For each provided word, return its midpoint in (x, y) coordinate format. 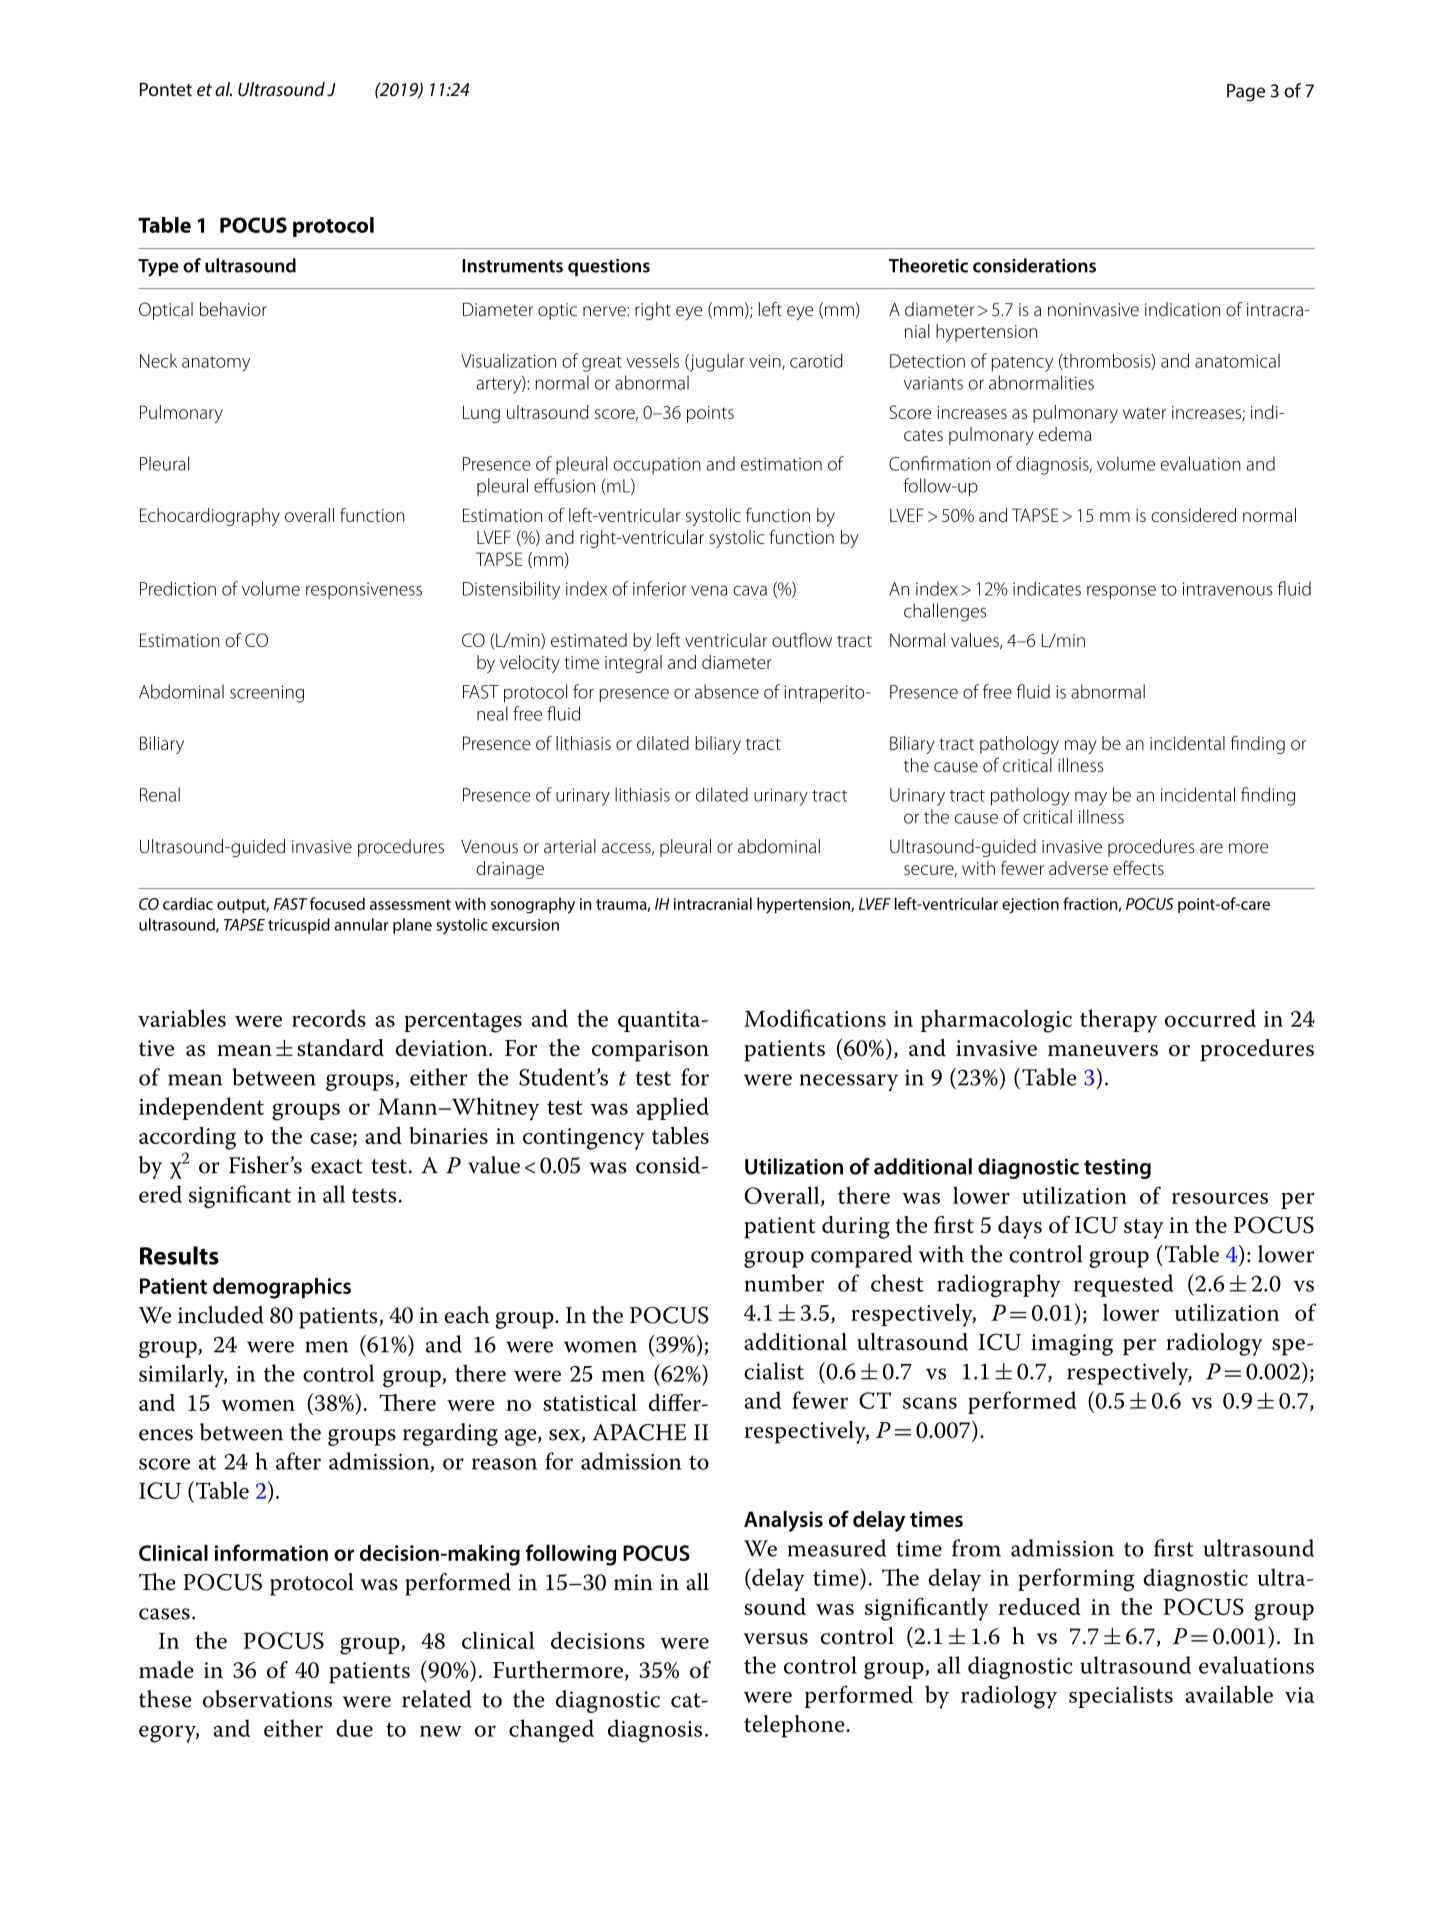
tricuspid (299, 926)
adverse (1078, 868)
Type (158, 268)
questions (609, 267)
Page (1246, 93)
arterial (570, 846)
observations (267, 1699)
